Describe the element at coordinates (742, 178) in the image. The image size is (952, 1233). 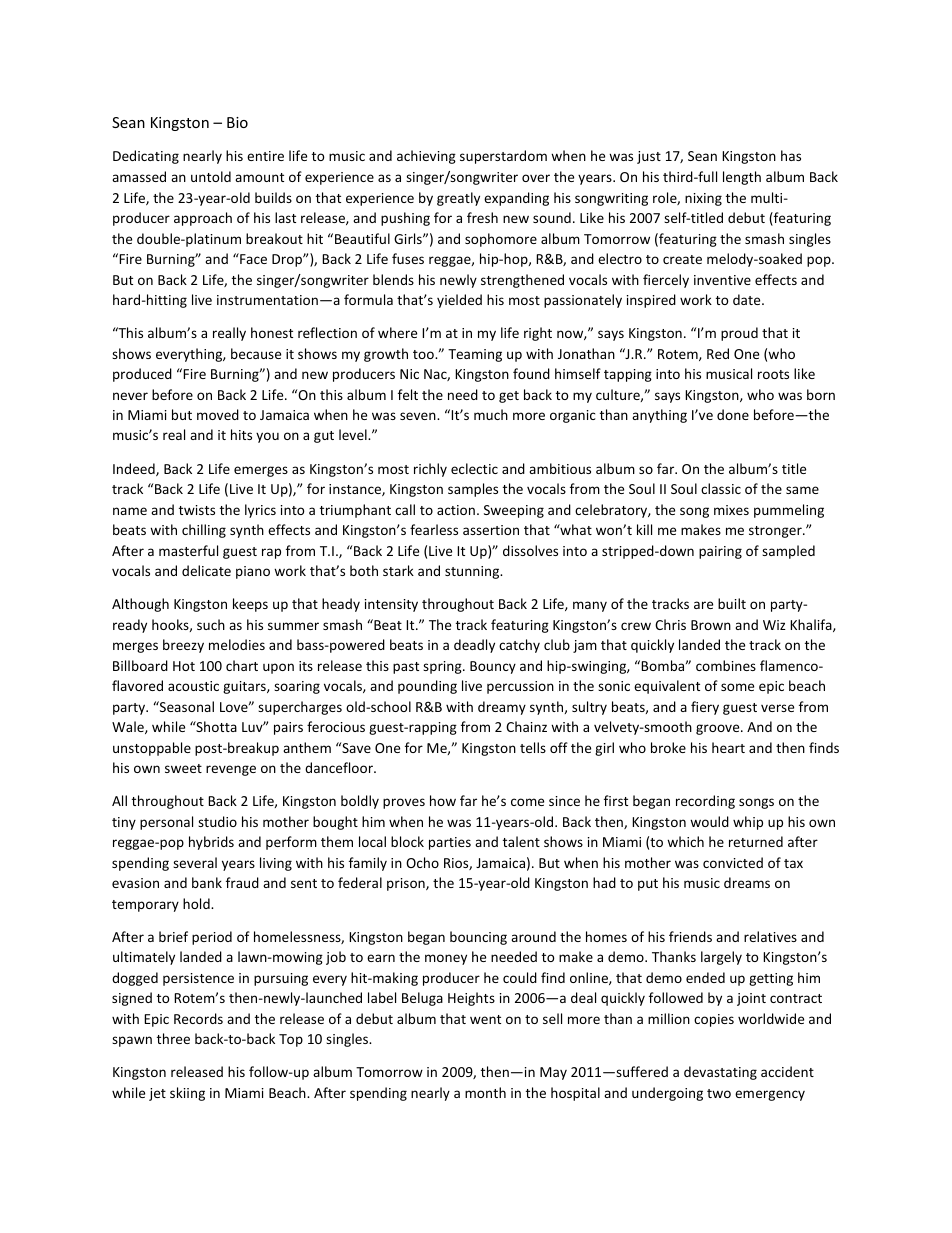
I see `length` at that location.
